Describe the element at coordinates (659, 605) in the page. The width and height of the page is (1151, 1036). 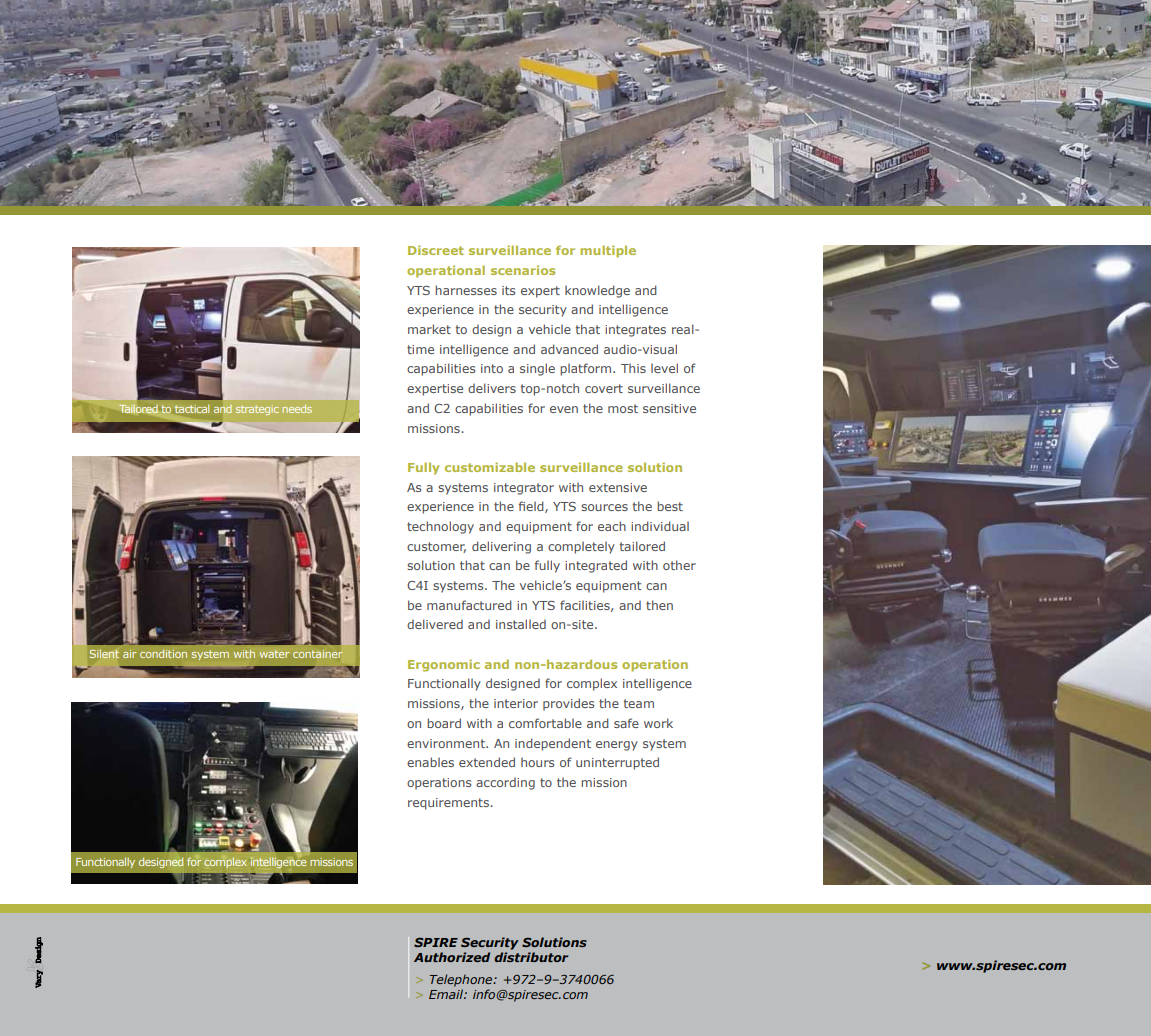
I see `then` at that location.
